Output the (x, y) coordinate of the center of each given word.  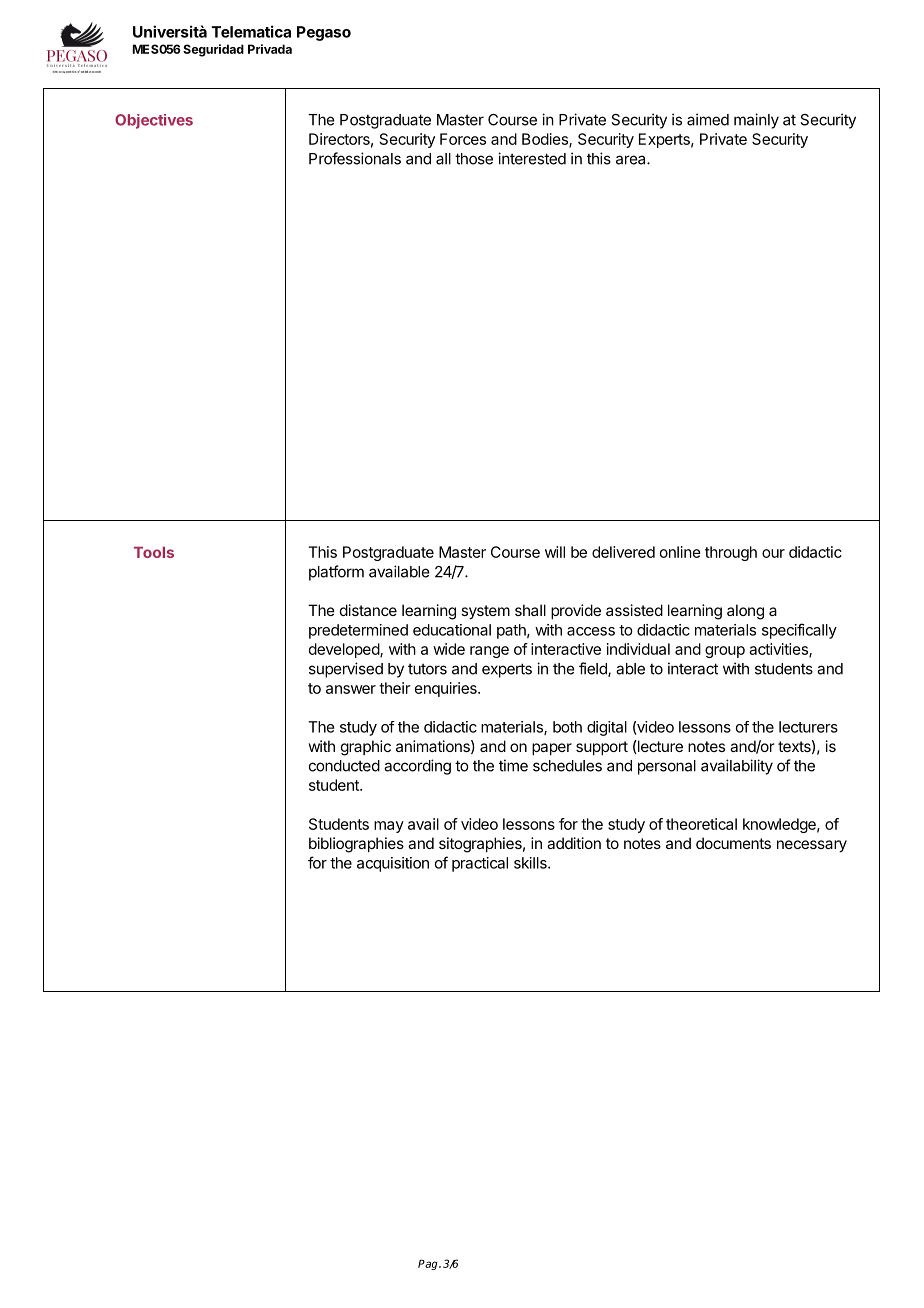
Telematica (251, 31)
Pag (429, 1265)
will (555, 552)
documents (733, 843)
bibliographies (356, 845)
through (731, 553)
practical (480, 864)
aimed (708, 119)
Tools (154, 552)
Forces (463, 139)
